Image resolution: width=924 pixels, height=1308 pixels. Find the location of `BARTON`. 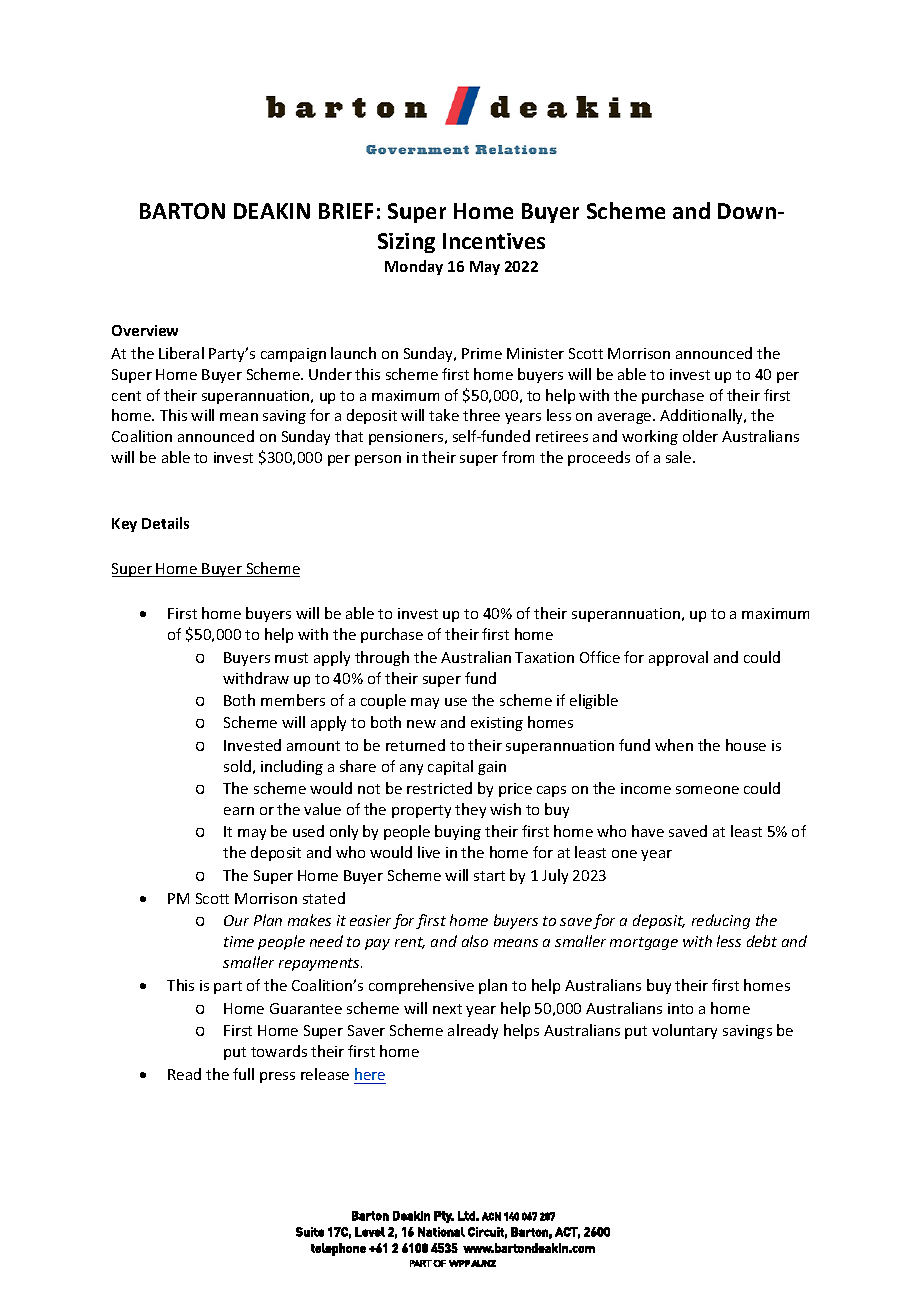

BARTON is located at coordinates (182, 211).
